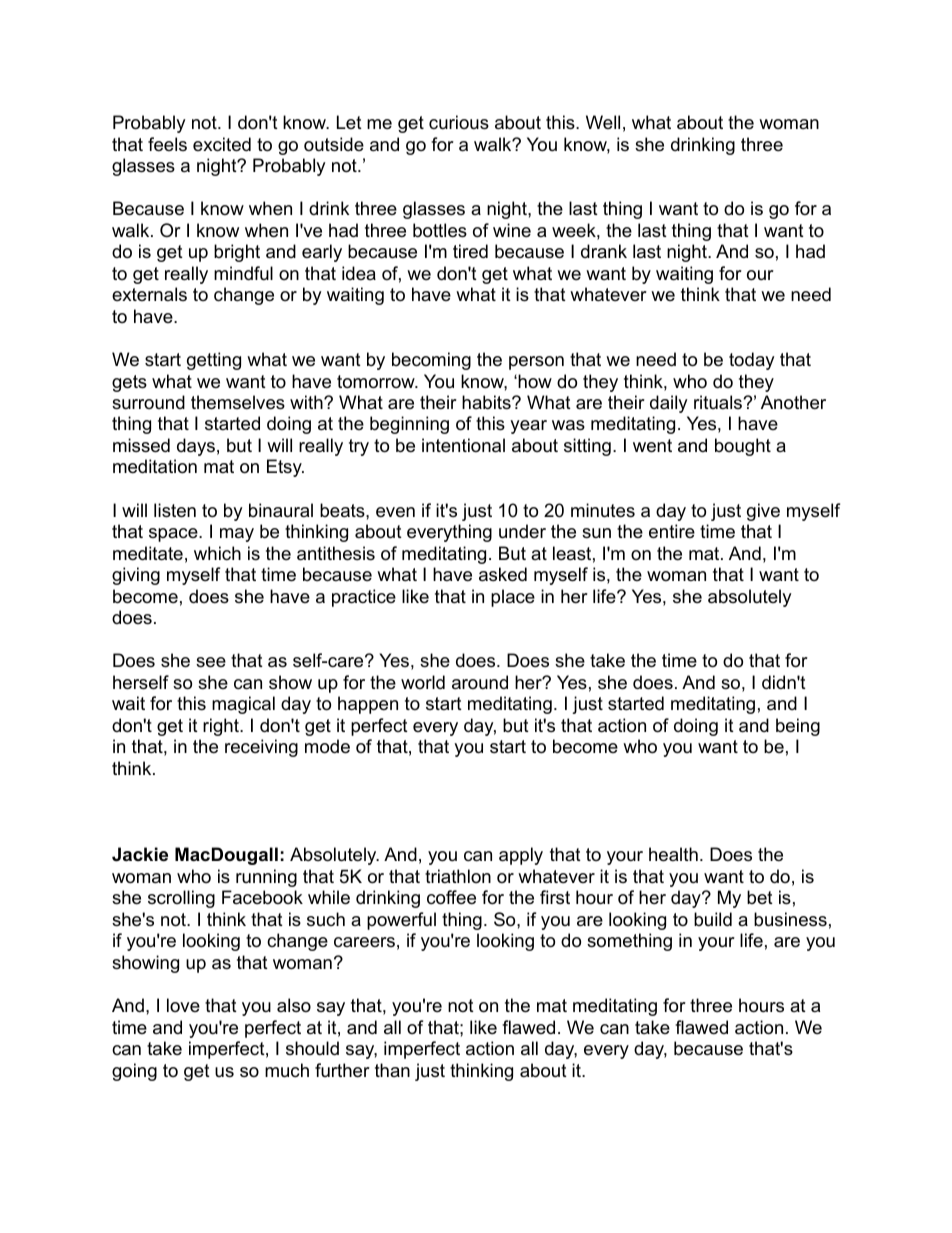  Describe the element at coordinates (222, 144) in the image. I see `excited` at that location.
